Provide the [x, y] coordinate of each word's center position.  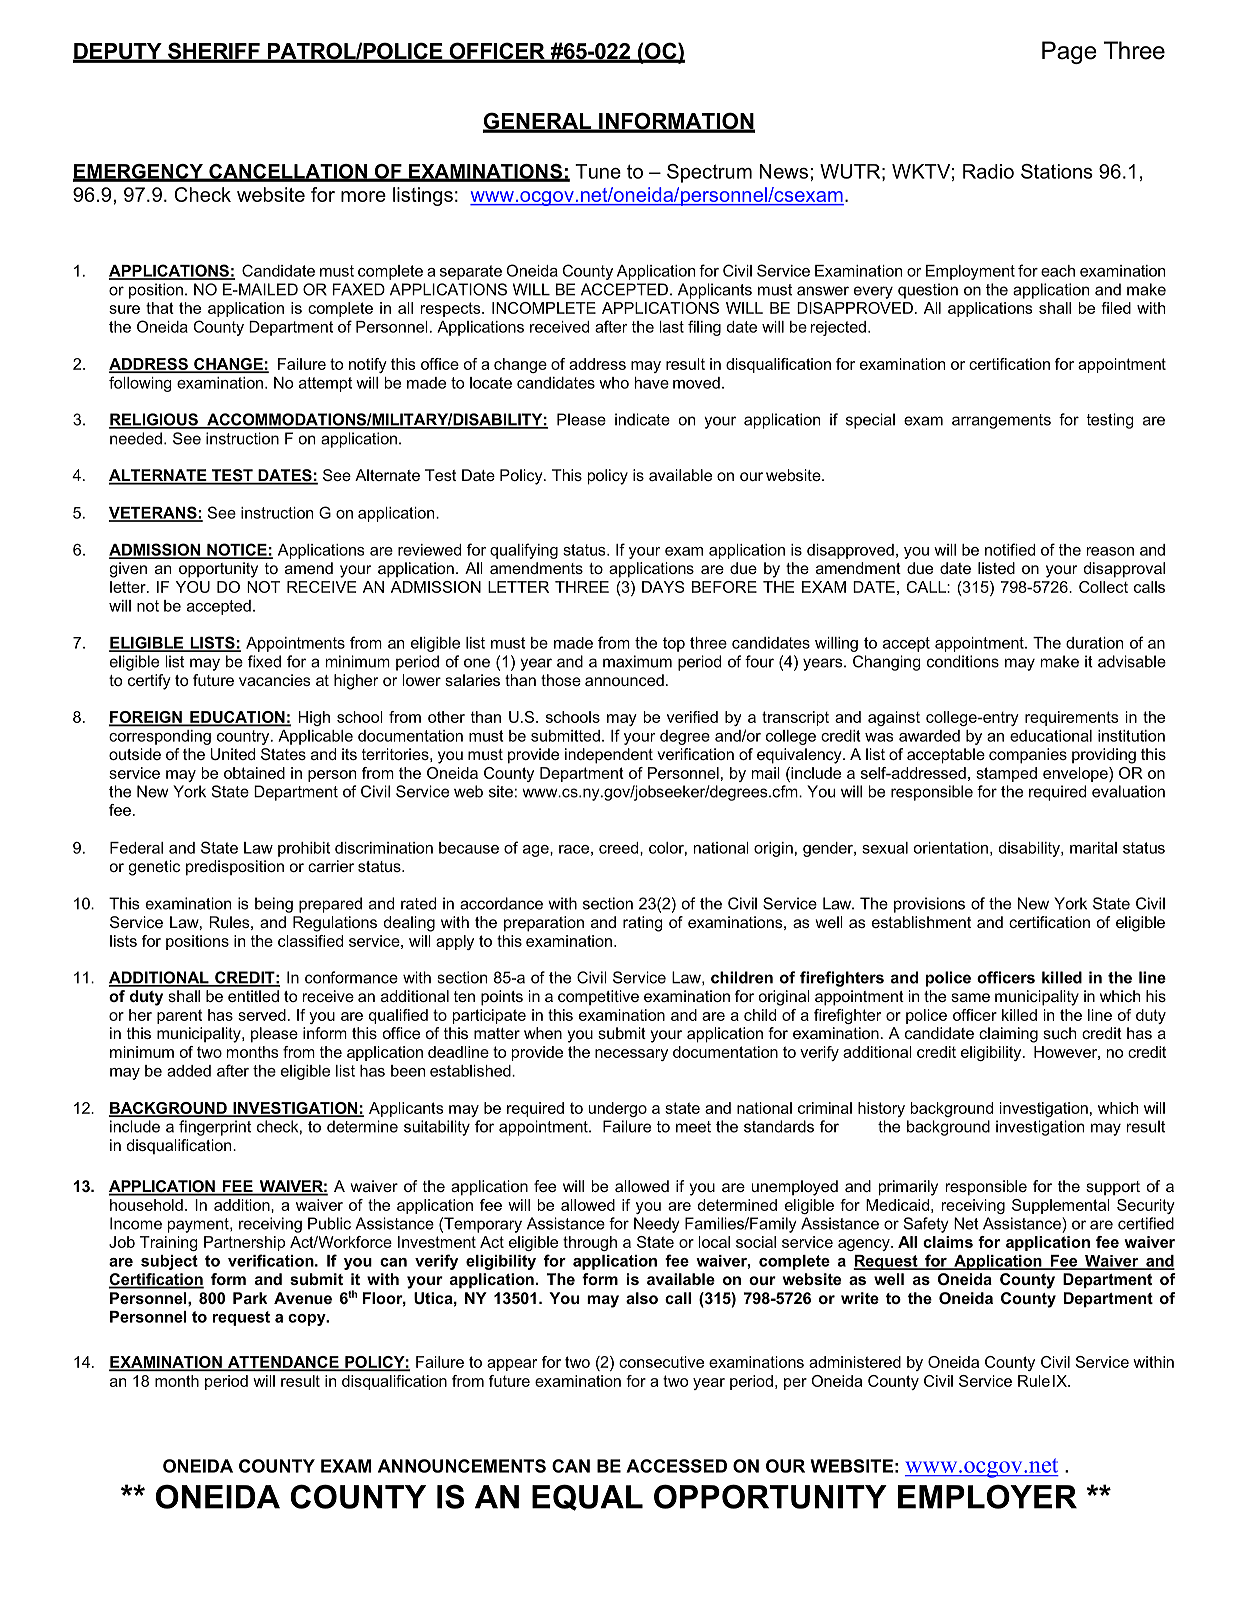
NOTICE [237, 550]
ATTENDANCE [283, 1363]
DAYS [663, 587]
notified [1010, 549]
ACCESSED [676, 1466]
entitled [253, 996]
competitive [598, 997]
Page [1069, 52]
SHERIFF [214, 52]
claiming [1008, 1035]
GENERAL [538, 122]
